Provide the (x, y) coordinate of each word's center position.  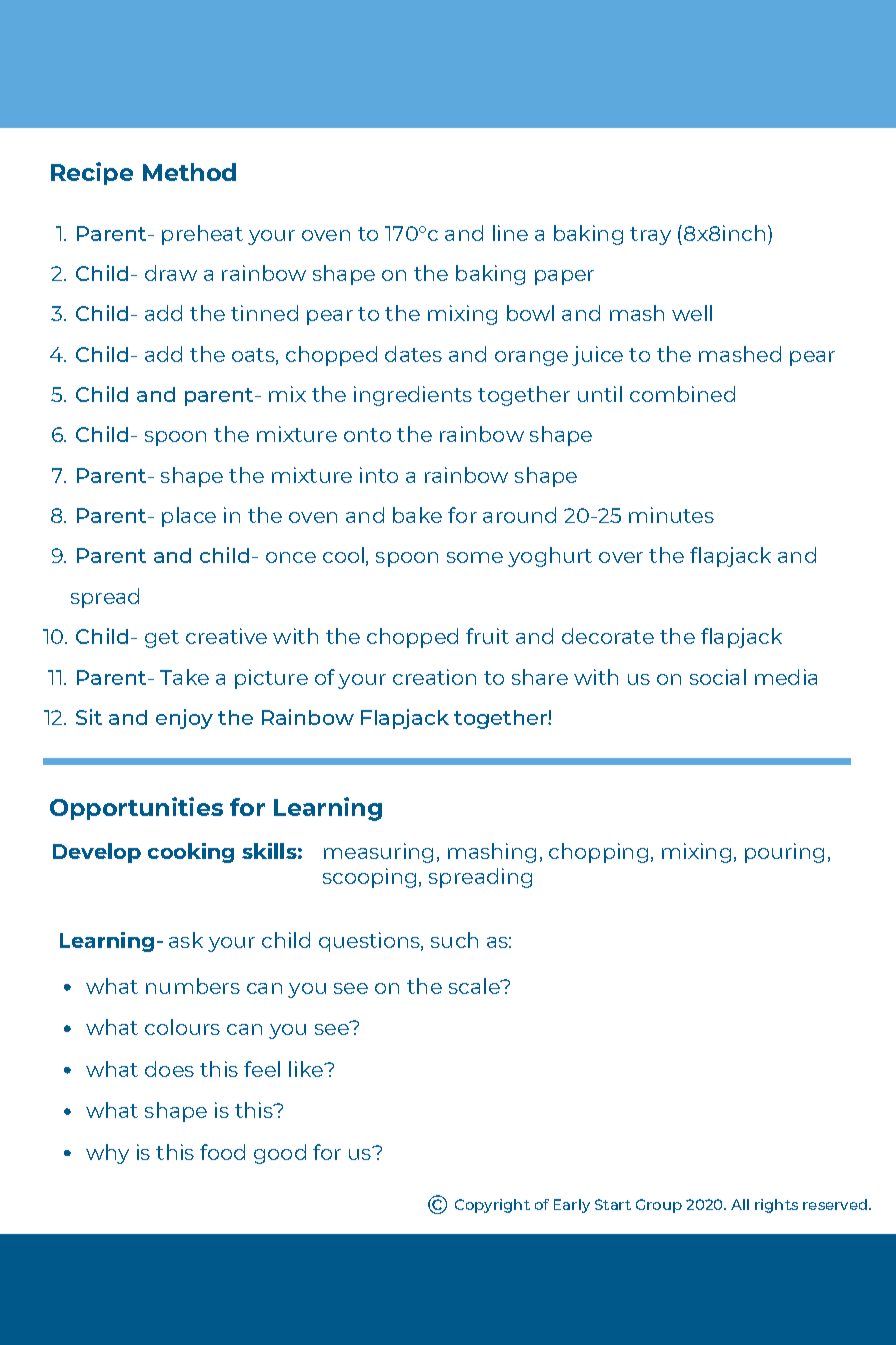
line (510, 233)
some (475, 557)
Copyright (492, 1206)
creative (226, 636)
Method (189, 172)
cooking (191, 853)
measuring (378, 853)
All (740, 1204)
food (222, 1152)
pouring (784, 853)
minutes (671, 515)
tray (650, 236)
